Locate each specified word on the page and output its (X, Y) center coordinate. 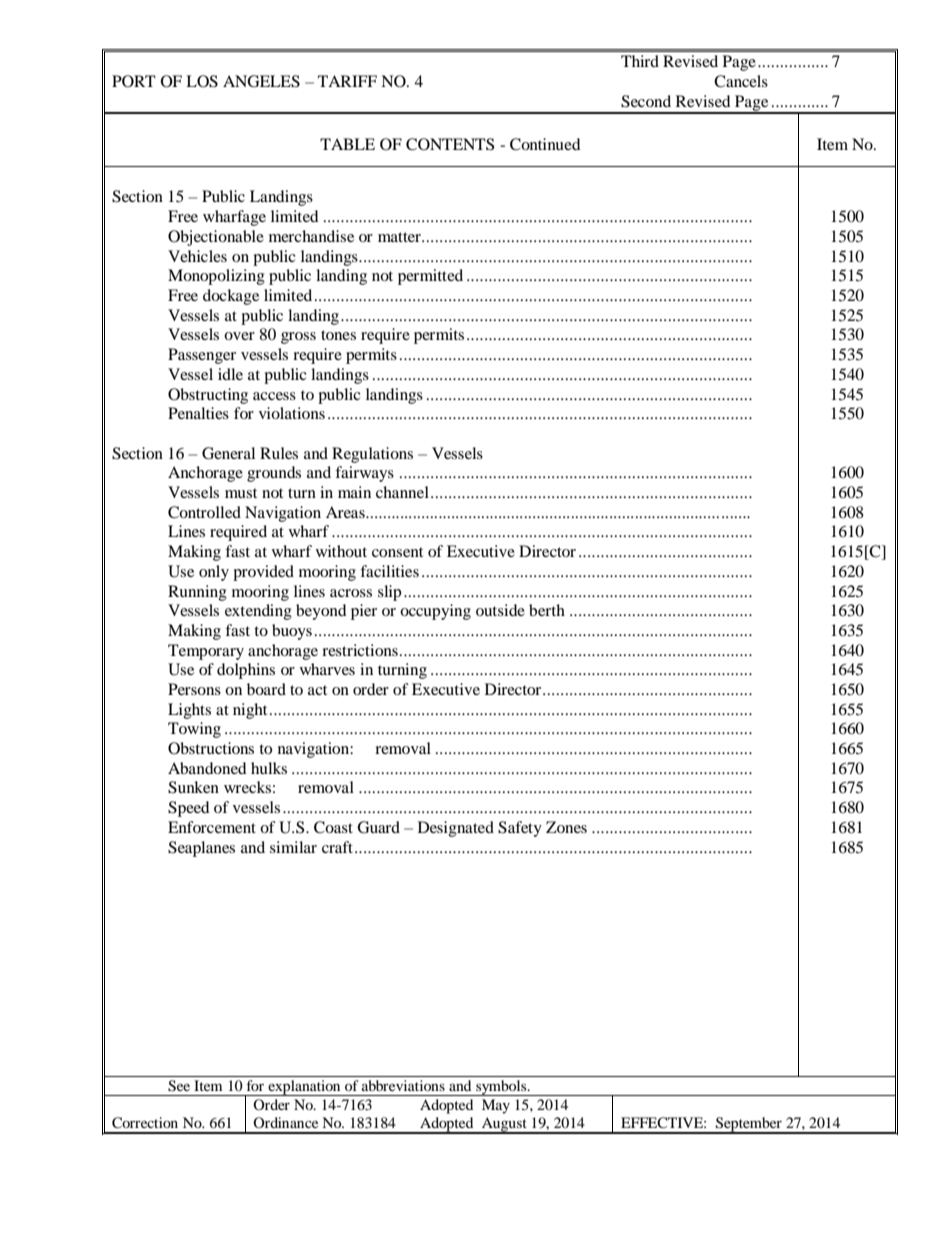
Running (197, 593)
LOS (202, 81)
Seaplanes (201, 849)
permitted (430, 277)
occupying (435, 612)
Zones (566, 827)
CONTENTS (450, 144)
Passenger (202, 356)
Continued (545, 144)
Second (646, 101)
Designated (456, 829)
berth (547, 610)
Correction (145, 1123)
